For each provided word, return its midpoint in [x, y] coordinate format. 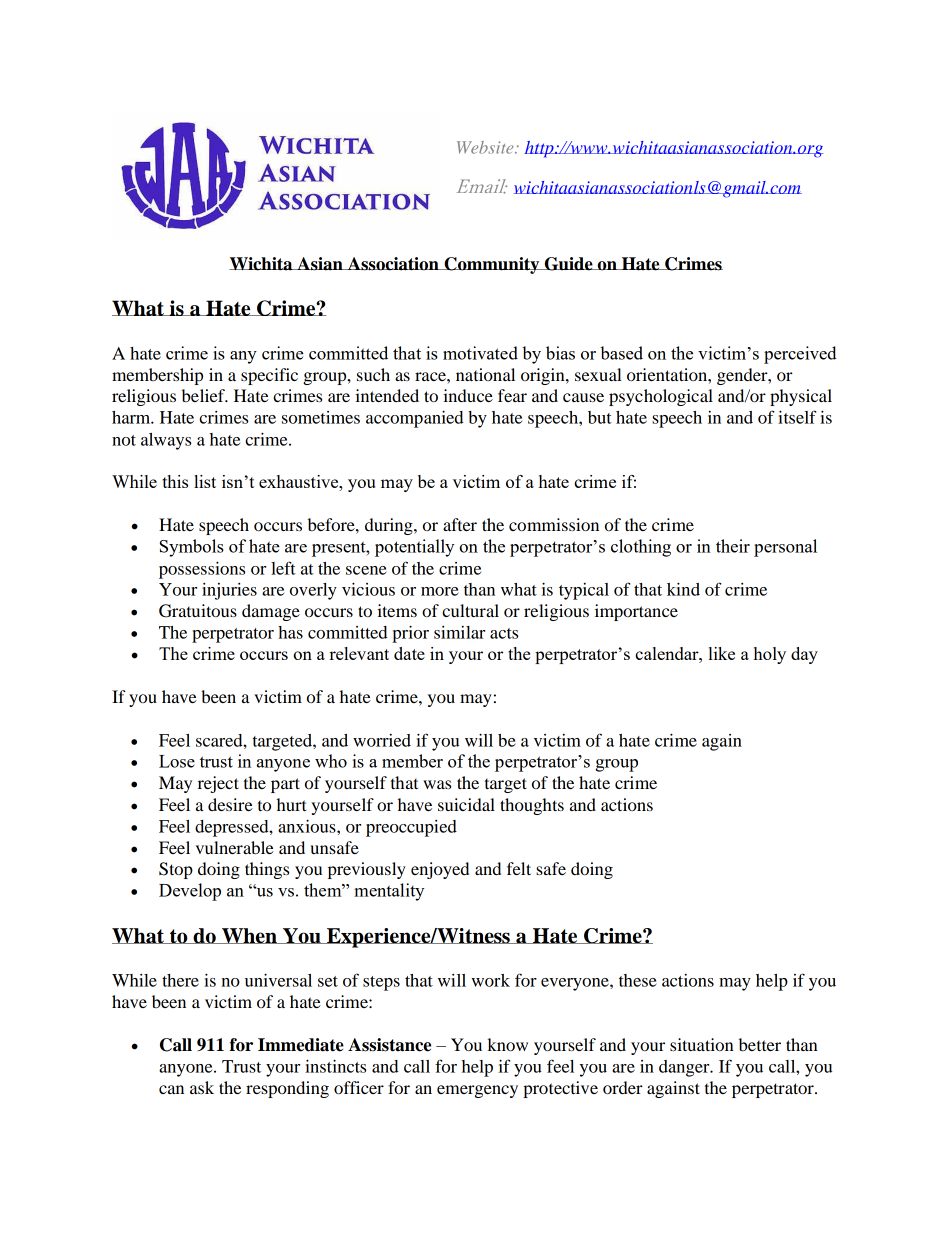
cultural [470, 610]
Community [492, 265]
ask [202, 1087]
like [722, 653]
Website [486, 147]
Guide [568, 264]
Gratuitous [198, 611]
